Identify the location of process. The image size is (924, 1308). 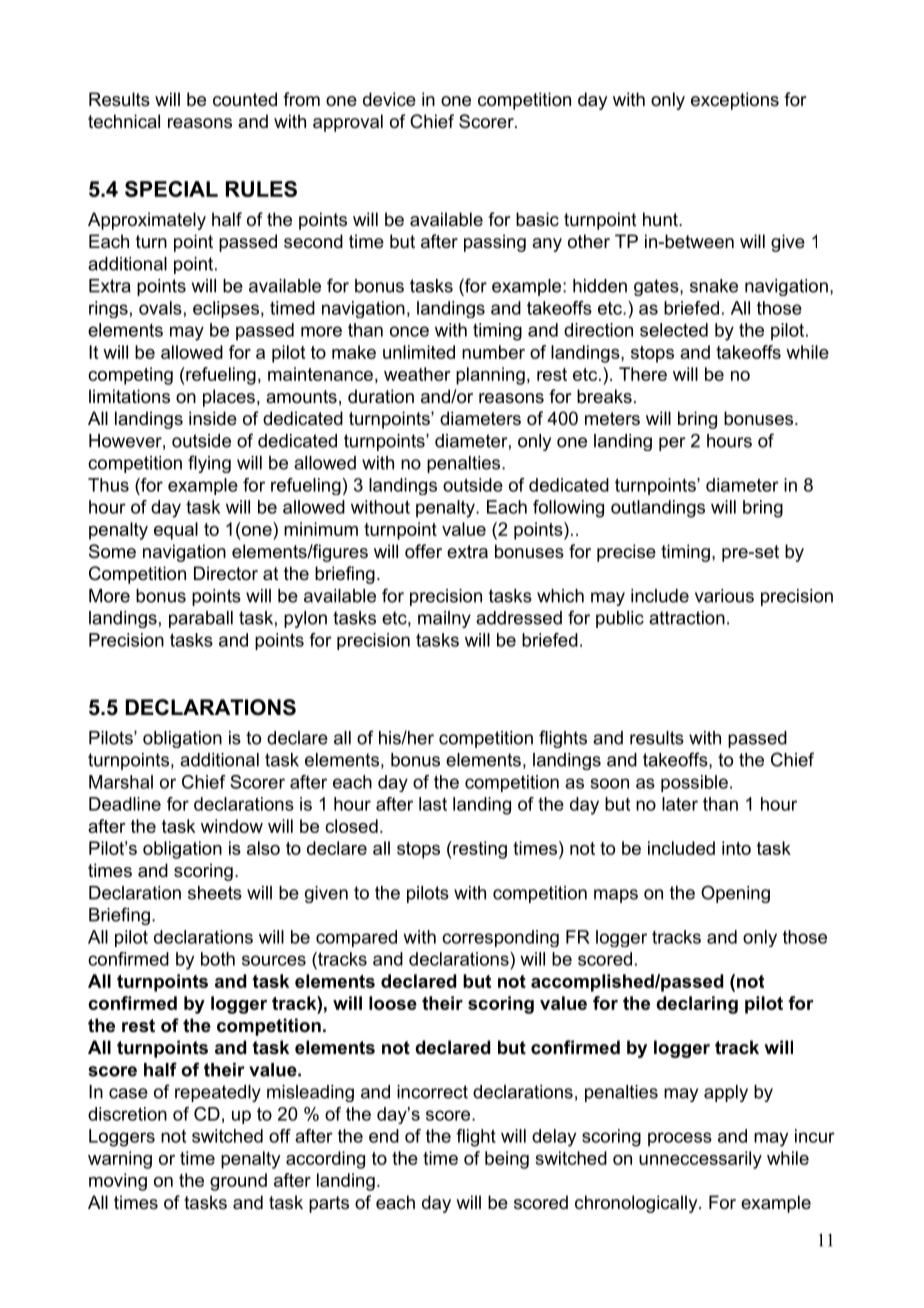
(680, 1139).
